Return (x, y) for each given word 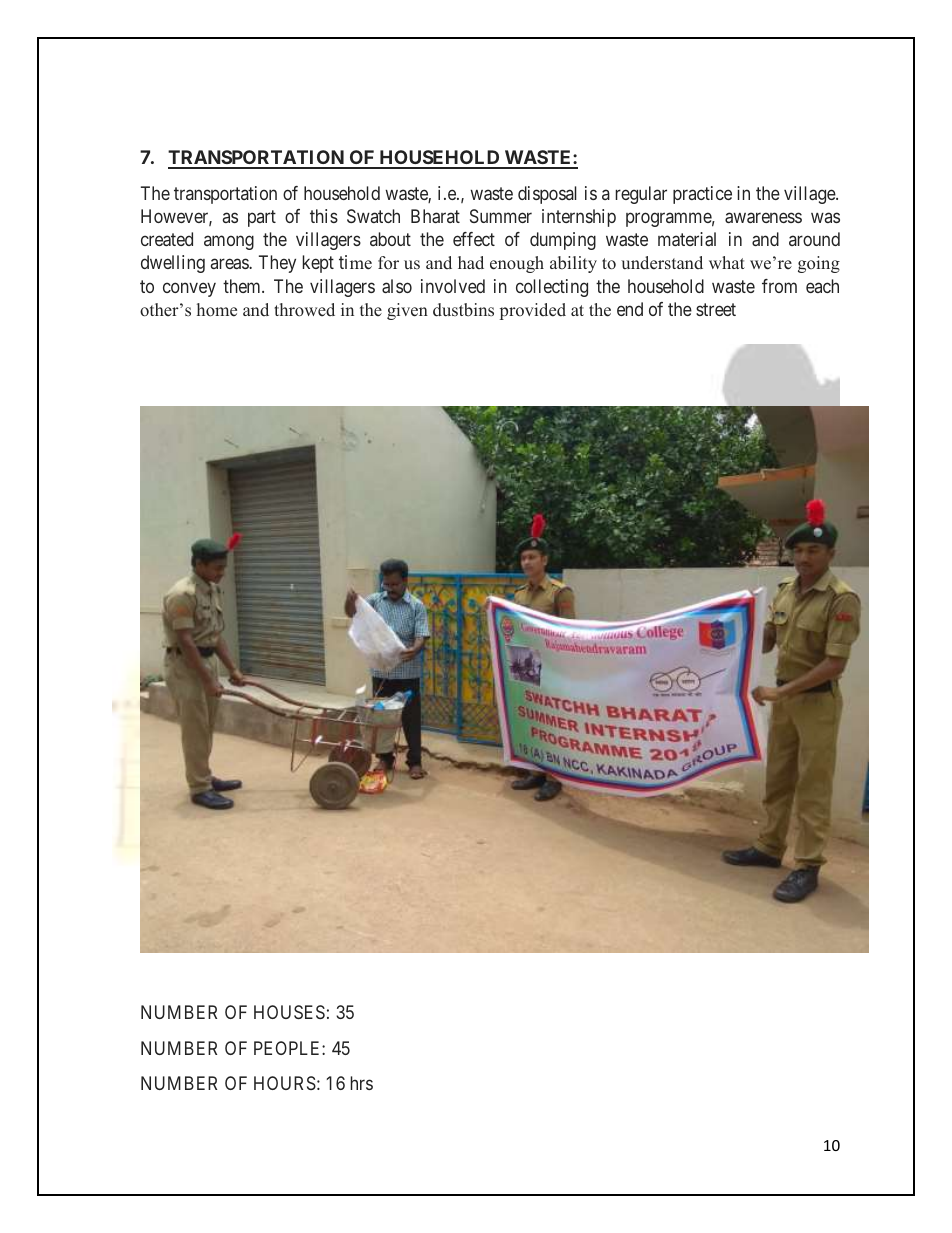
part (262, 218)
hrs (362, 1083)
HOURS (285, 1083)
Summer (501, 216)
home (217, 310)
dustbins (463, 310)
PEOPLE (288, 1048)
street (716, 309)
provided (533, 311)
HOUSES (289, 1012)
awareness (763, 218)
